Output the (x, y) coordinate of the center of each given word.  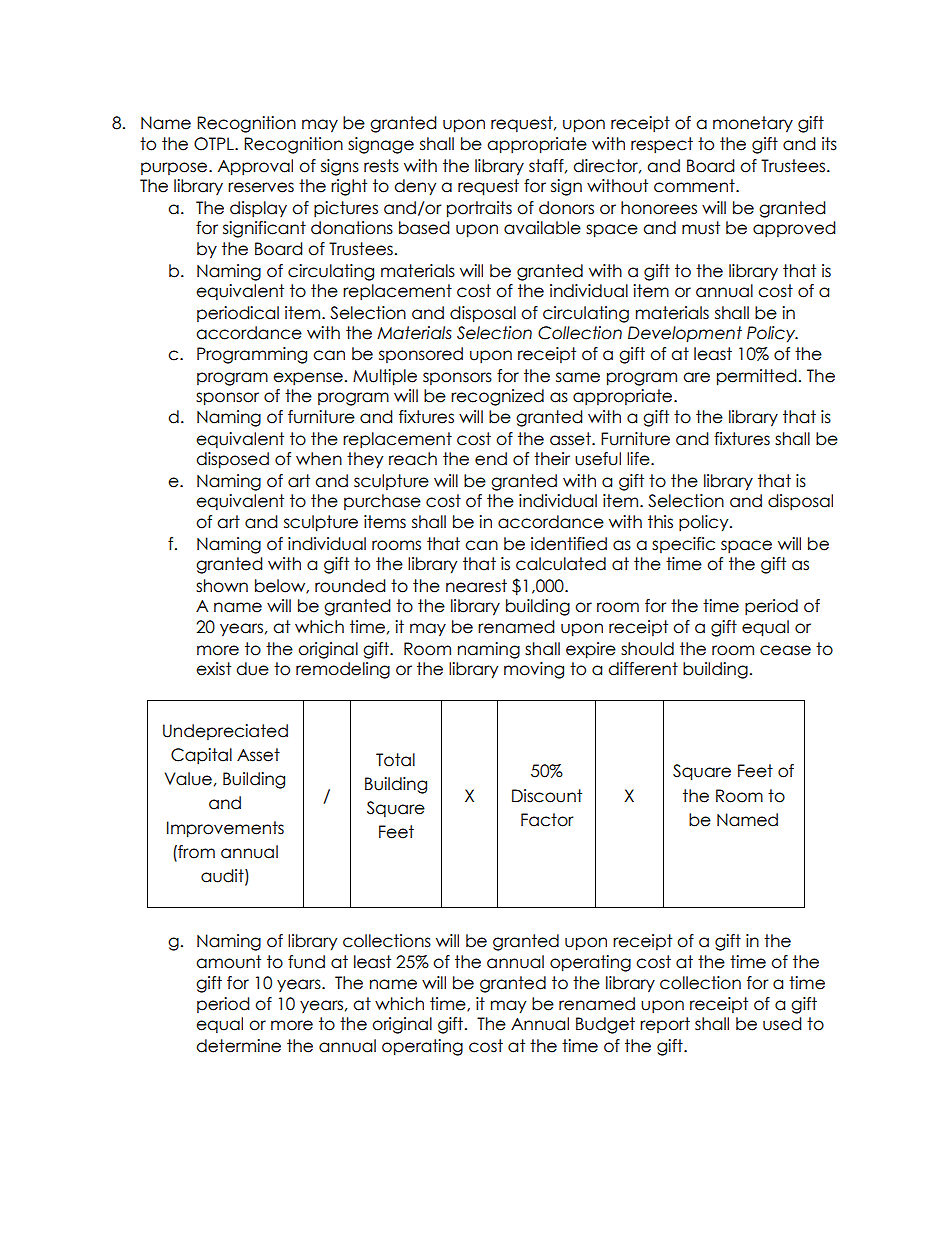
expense (308, 379)
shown (222, 586)
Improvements (225, 829)
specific (683, 545)
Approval (255, 167)
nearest (476, 586)
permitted (757, 377)
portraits (479, 209)
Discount (547, 796)
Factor (547, 820)
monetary (753, 124)
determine (238, 1046)
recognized (497, 397)
